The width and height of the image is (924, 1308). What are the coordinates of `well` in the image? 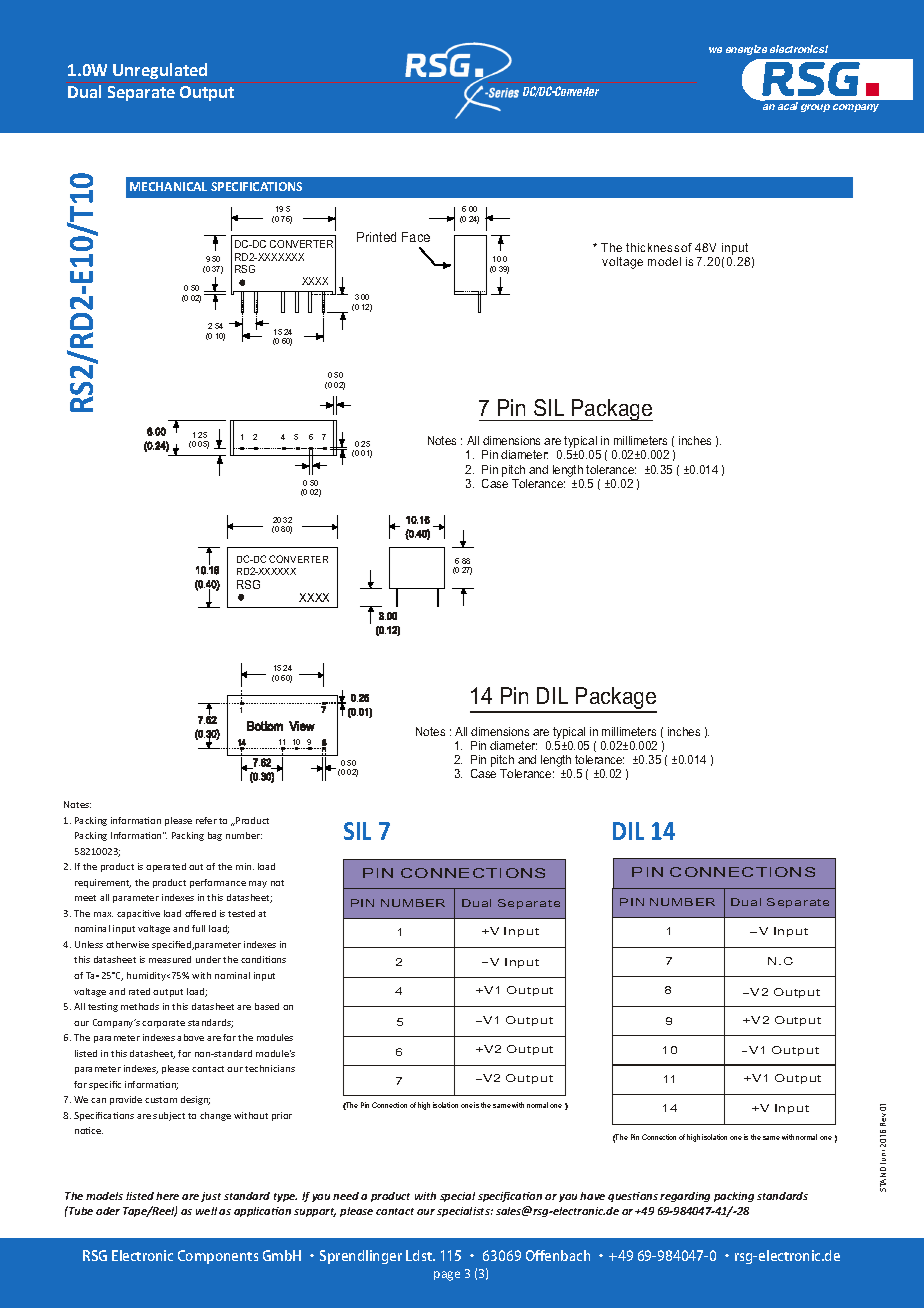 It's located at (206, 1211).
